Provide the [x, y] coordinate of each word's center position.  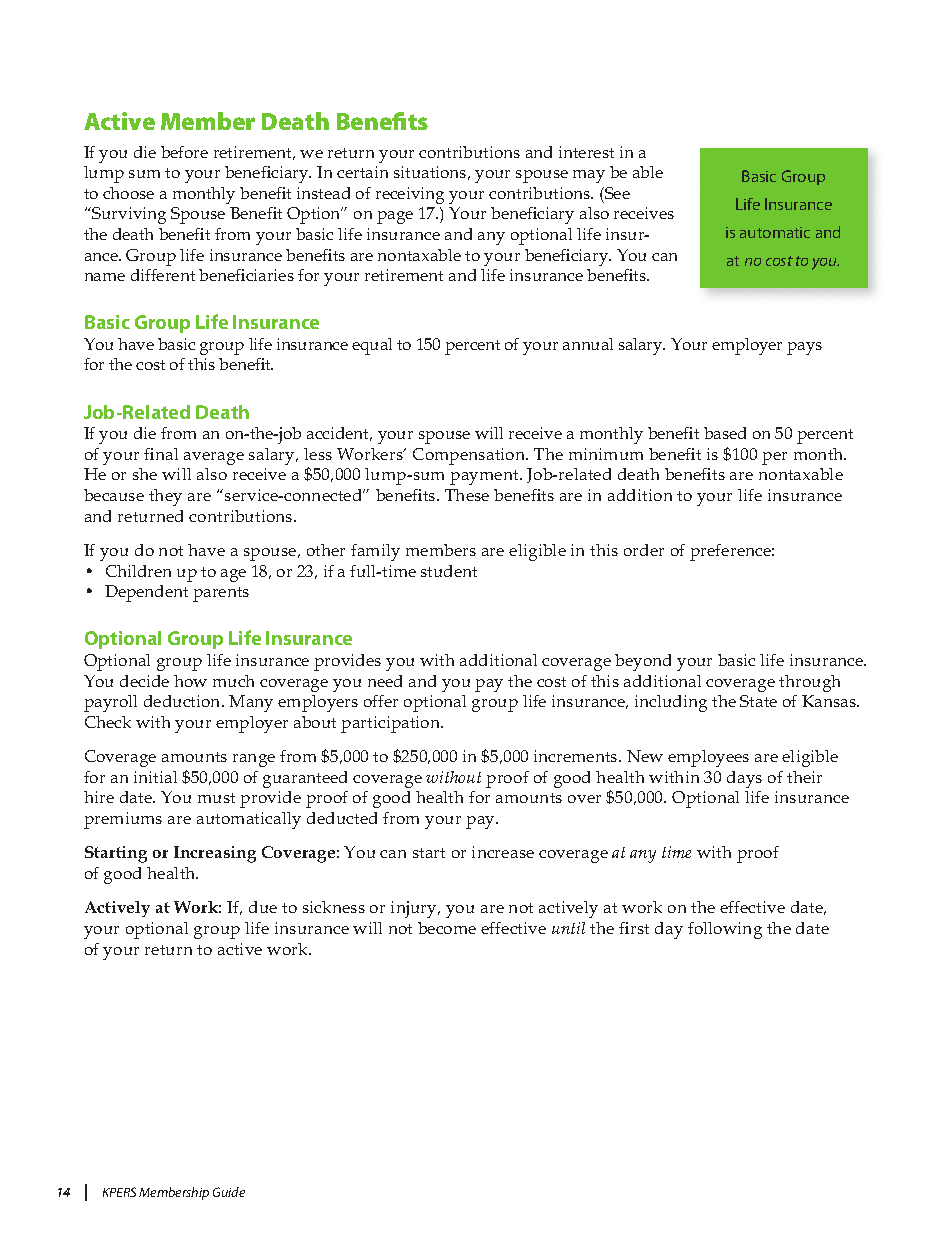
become [447, 928]
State [758, 701]
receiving [410, 195]
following [725, 930]
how [190, 681]
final [161, 454]
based [725, 433]
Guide [229, 1192]
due [263, 907]
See [616, 193]
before [184, 152]
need [385, 681]
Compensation [470, 456]
